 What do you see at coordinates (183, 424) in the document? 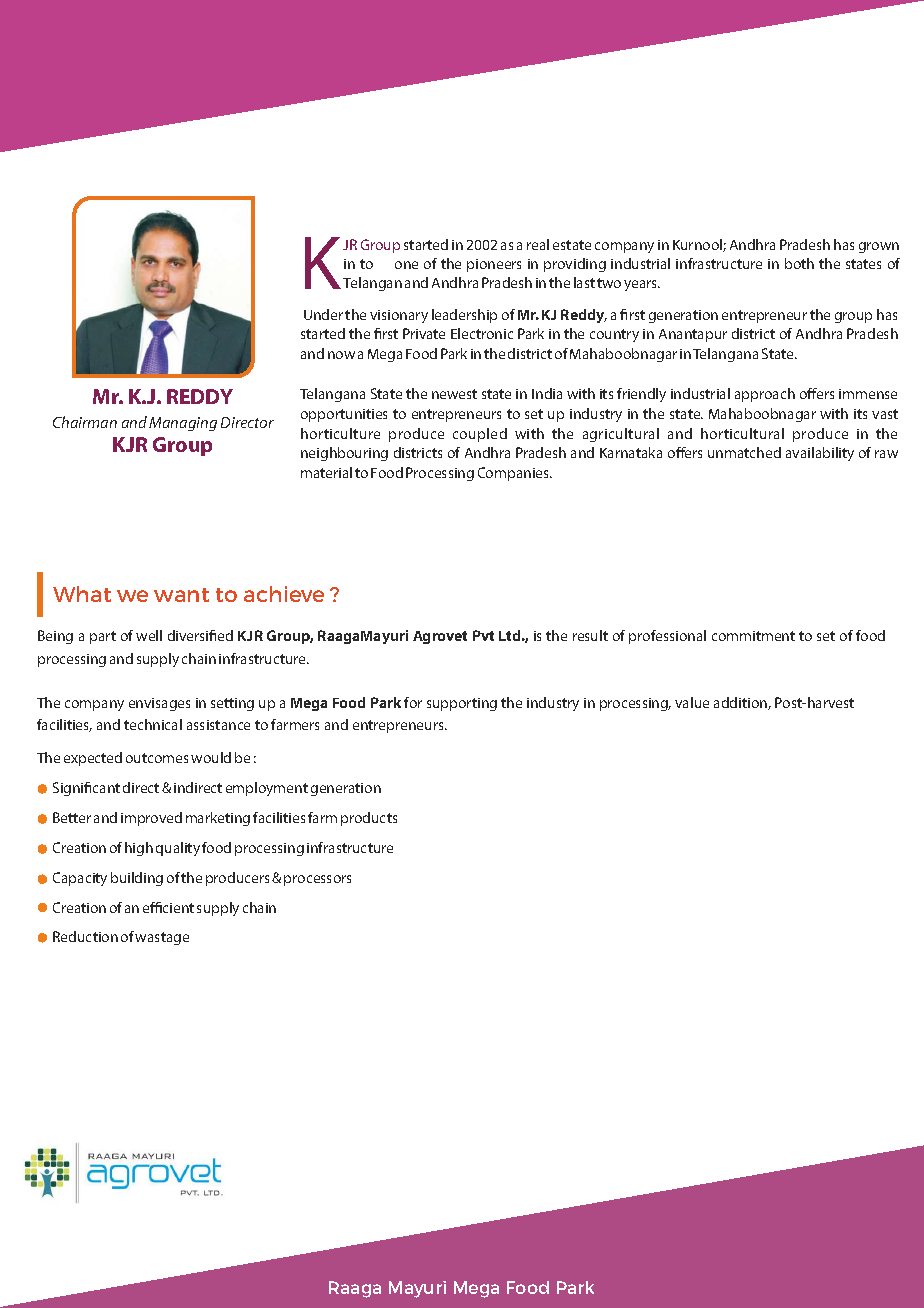
I see `Managing` at bounding box center [183, 424].
